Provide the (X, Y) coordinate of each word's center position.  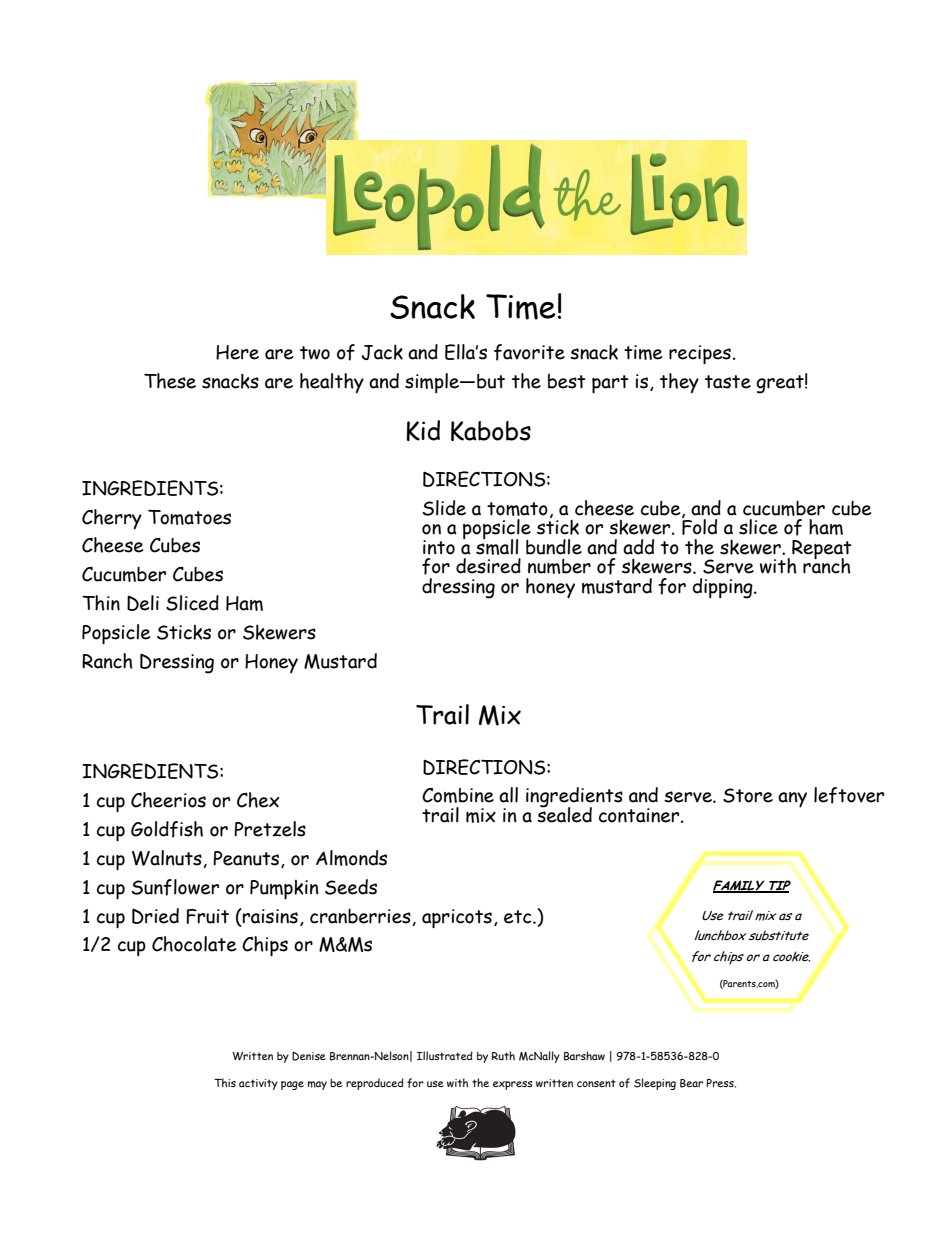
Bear (691, 1083)
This (225, 1083)
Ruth (503, 1055)
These (170, 381)
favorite (529, 352)
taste (728, 382)
